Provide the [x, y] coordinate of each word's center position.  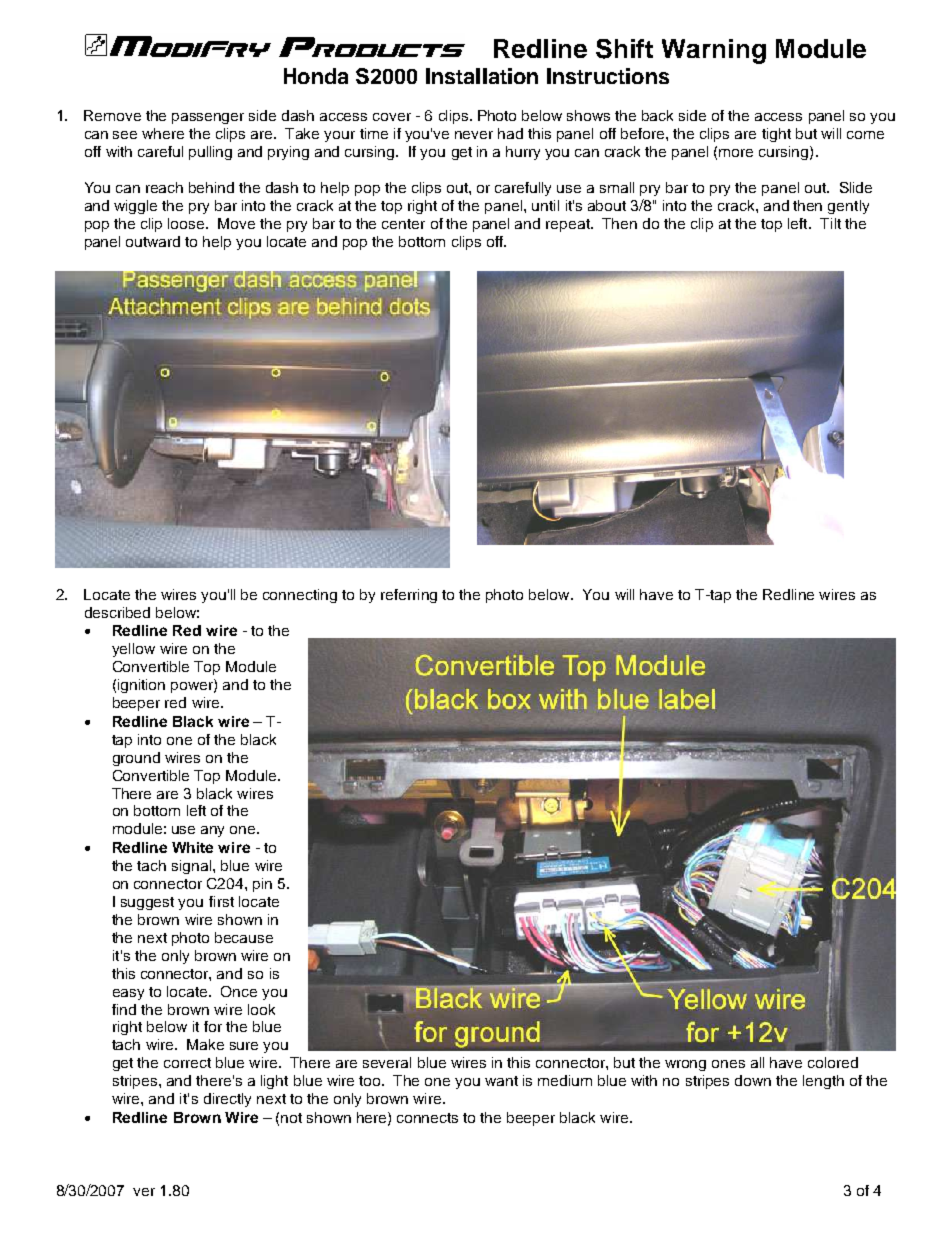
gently [848, 207]
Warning [714, 51]
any [212, 831]
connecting [300, 596]
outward [153, 241]
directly [227, 1100]
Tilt [830, 223]
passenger [208, 118]
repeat [569, 225]
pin [262, 885]
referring [409, 596]
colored [833, 1062]
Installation [482, 76]
